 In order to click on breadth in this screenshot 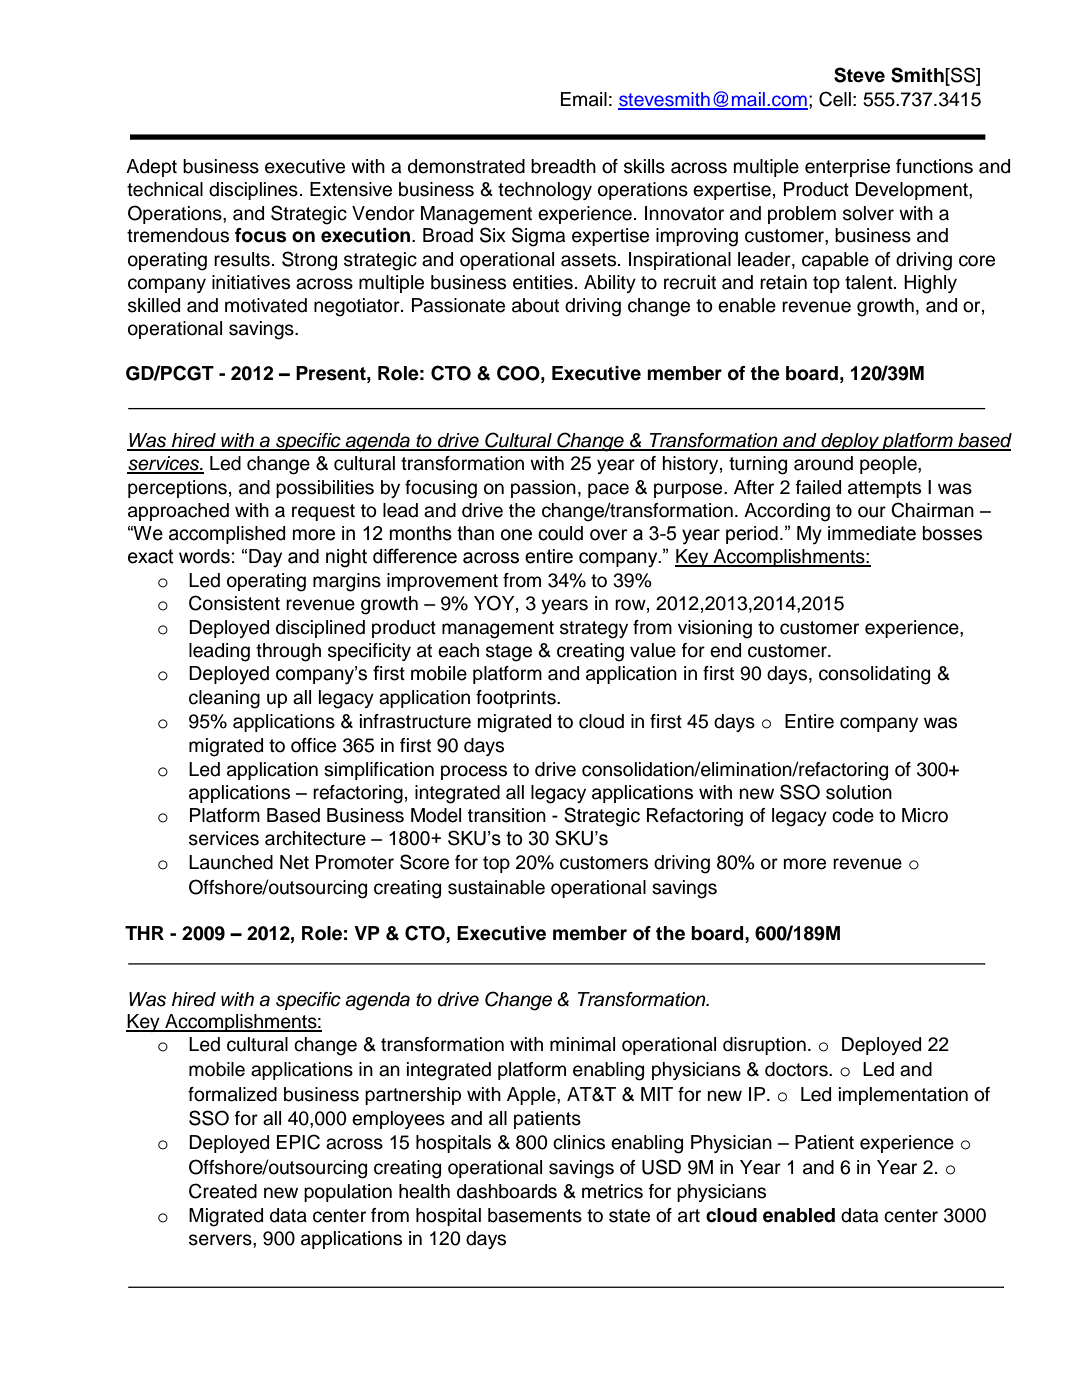, I will do `click(563, 166)`.
